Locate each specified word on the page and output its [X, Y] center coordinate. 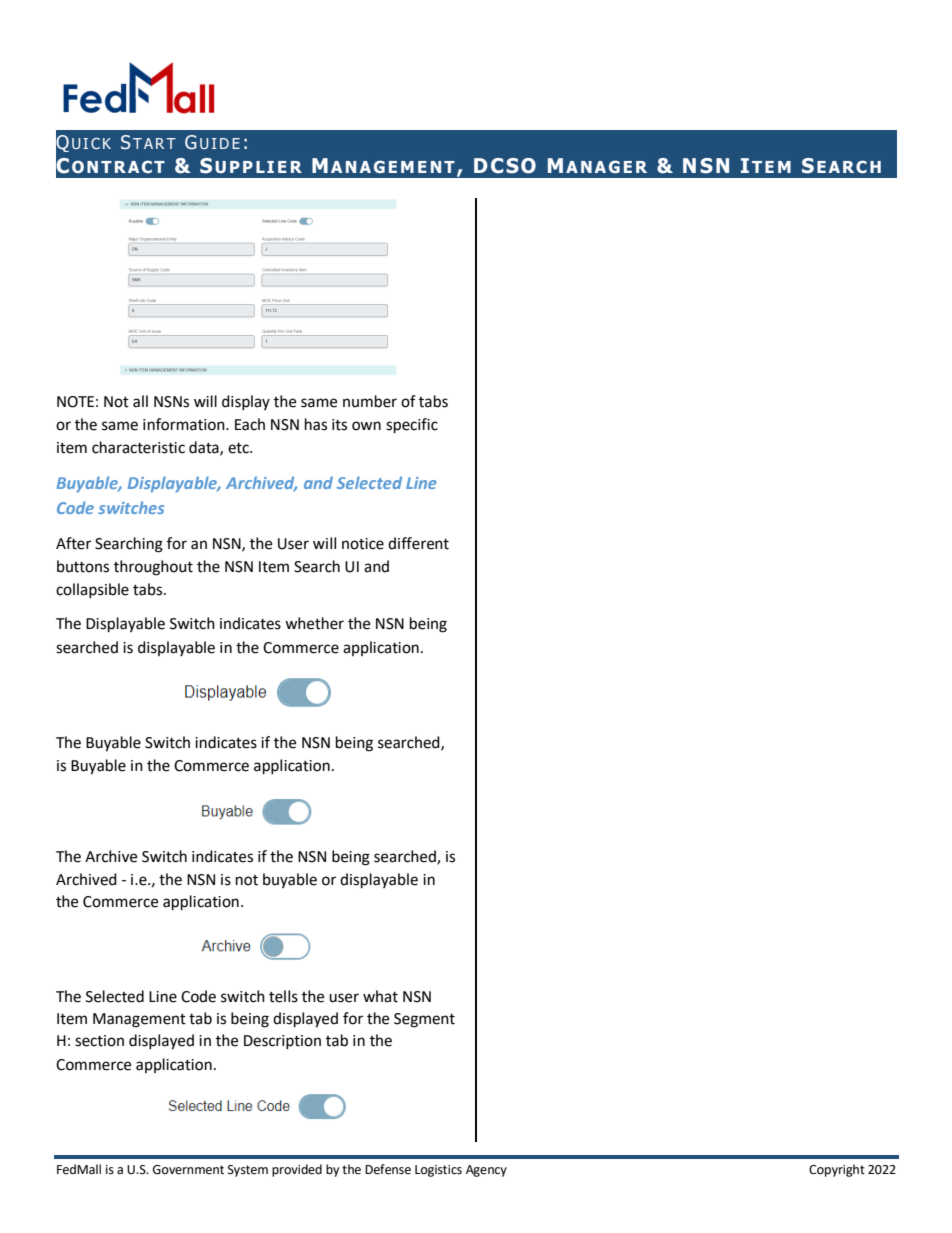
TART [154, 143]
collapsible [92, 590]
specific [412, 426]
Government [188, 1170]
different [418, 543]
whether [314, 623]
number [370, 401]
